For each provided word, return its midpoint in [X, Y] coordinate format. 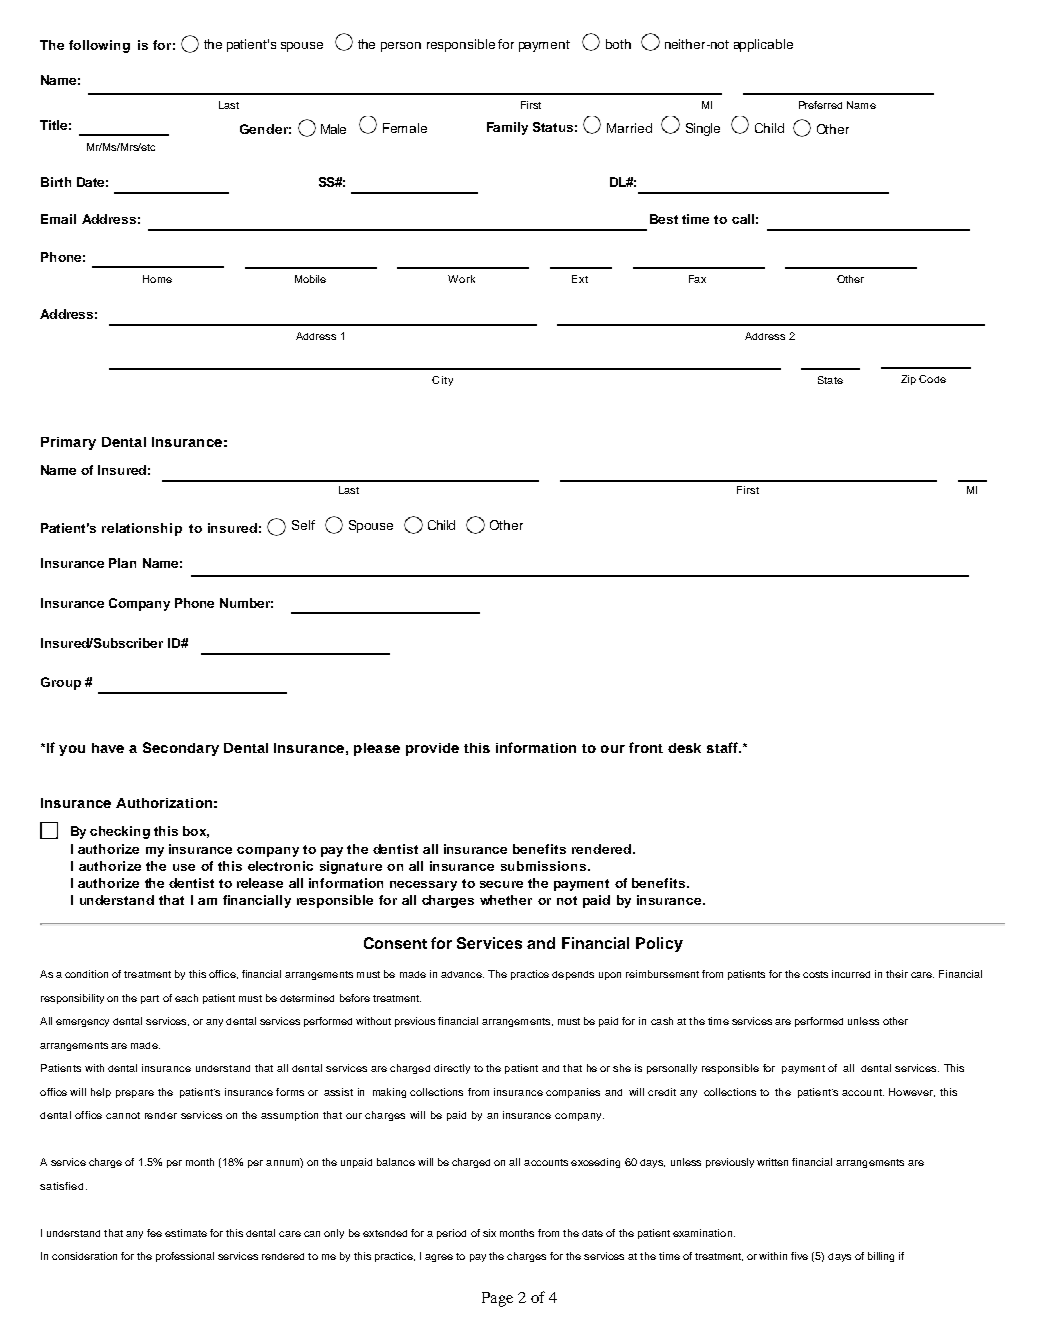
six [489, 1233]
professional [185, 1257]
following [99, 46]
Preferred [820, 105]
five [799, 1256]
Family [507, 128]
